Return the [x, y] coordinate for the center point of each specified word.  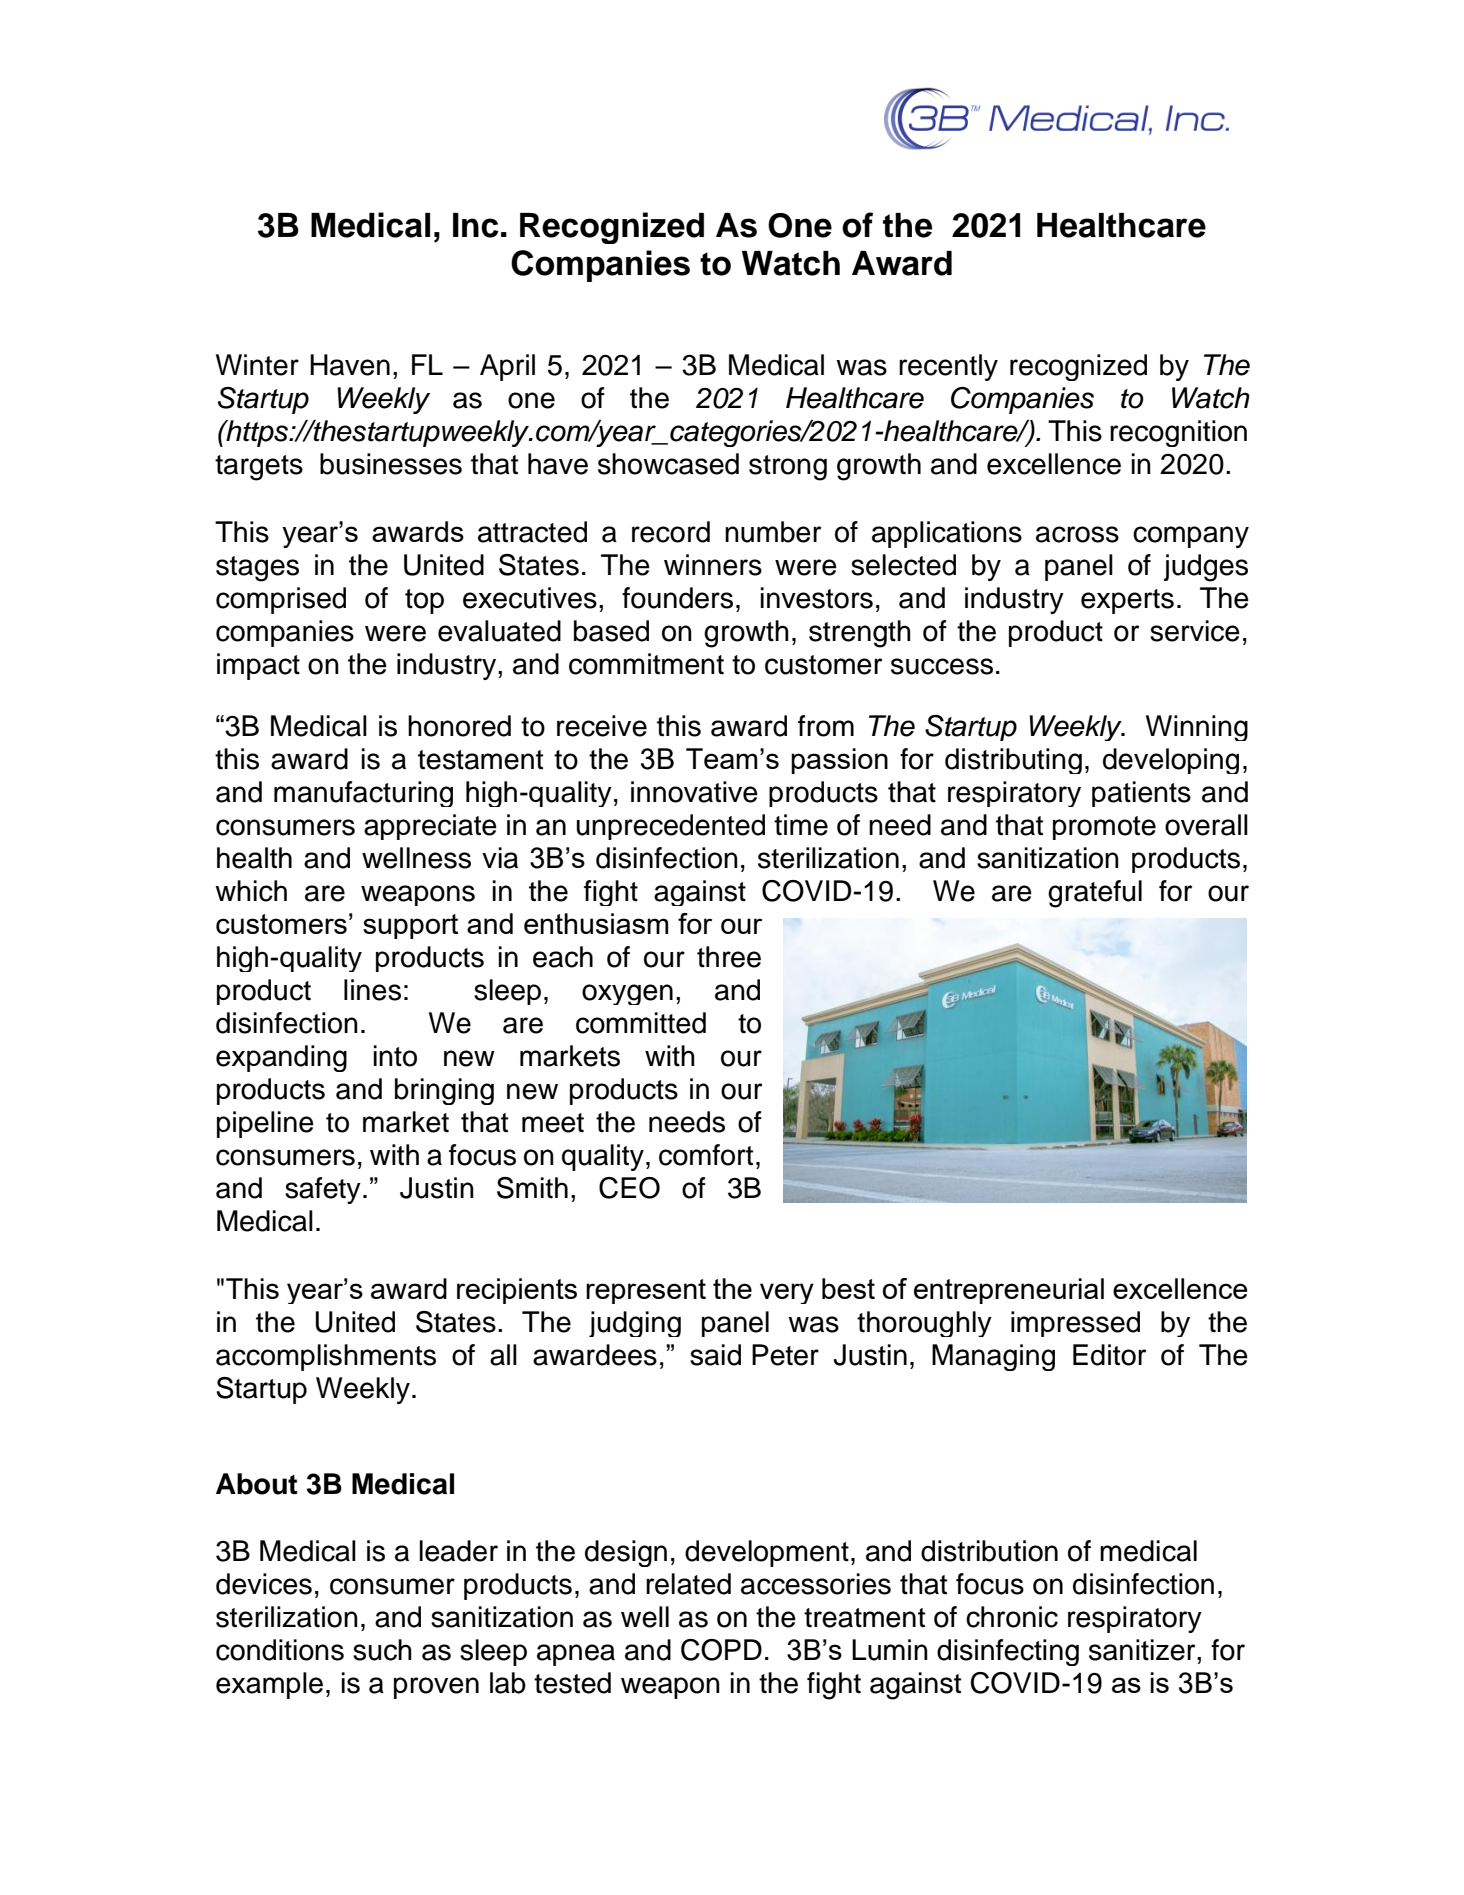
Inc [476, 225]
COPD [721, 1650]
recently [948, 367]
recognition [1178, 433]
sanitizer [1143, 1650]
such [382, 1650]
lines [372, 990]
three [729, 957]
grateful [1095, 894]
